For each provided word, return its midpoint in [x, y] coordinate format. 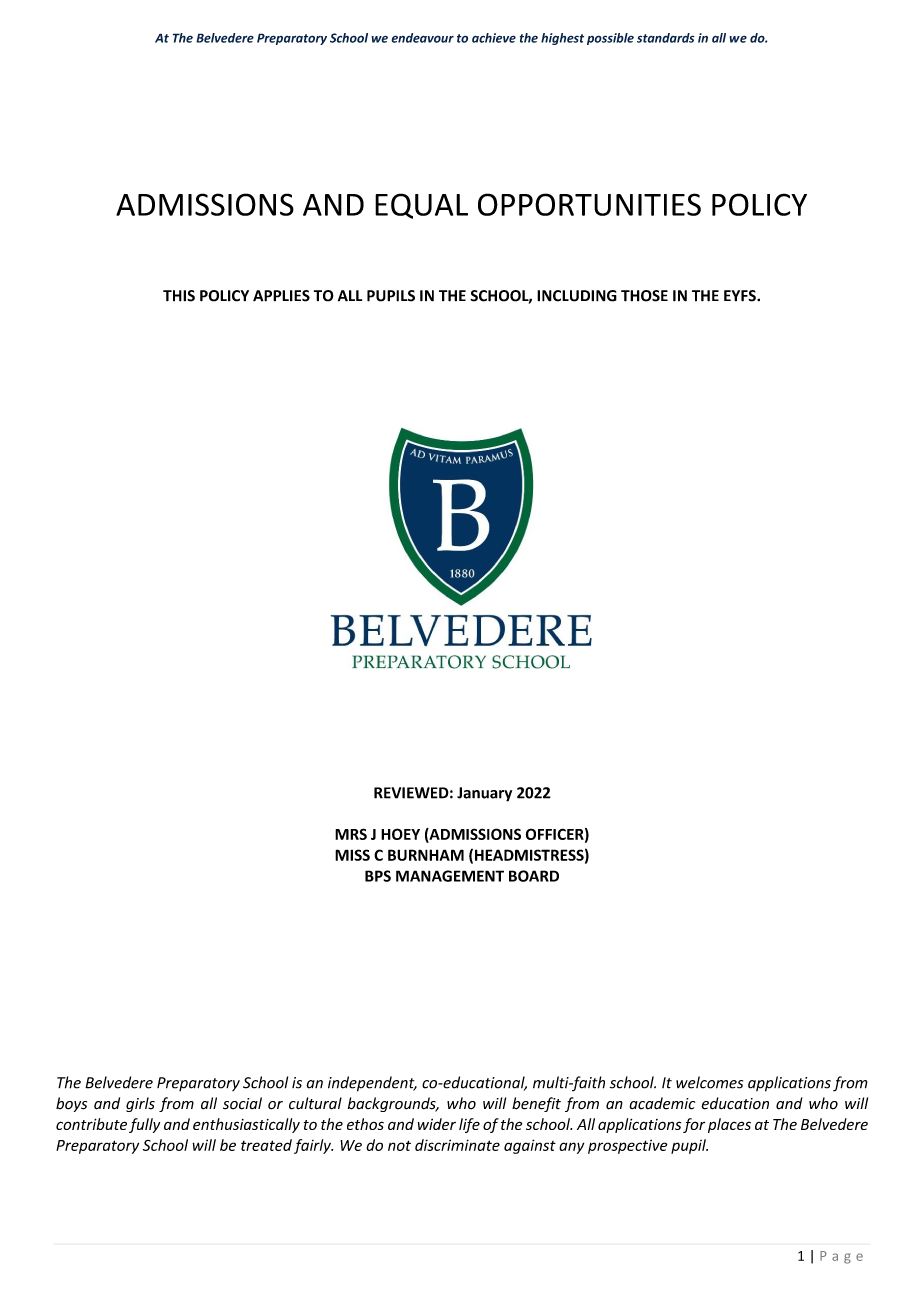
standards [666, 38]
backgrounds [393, 1104]
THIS [179, 296]
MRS [351, 834]
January [484, 794]
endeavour [422, 38]
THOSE [644, 296]
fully [144, 1125]
